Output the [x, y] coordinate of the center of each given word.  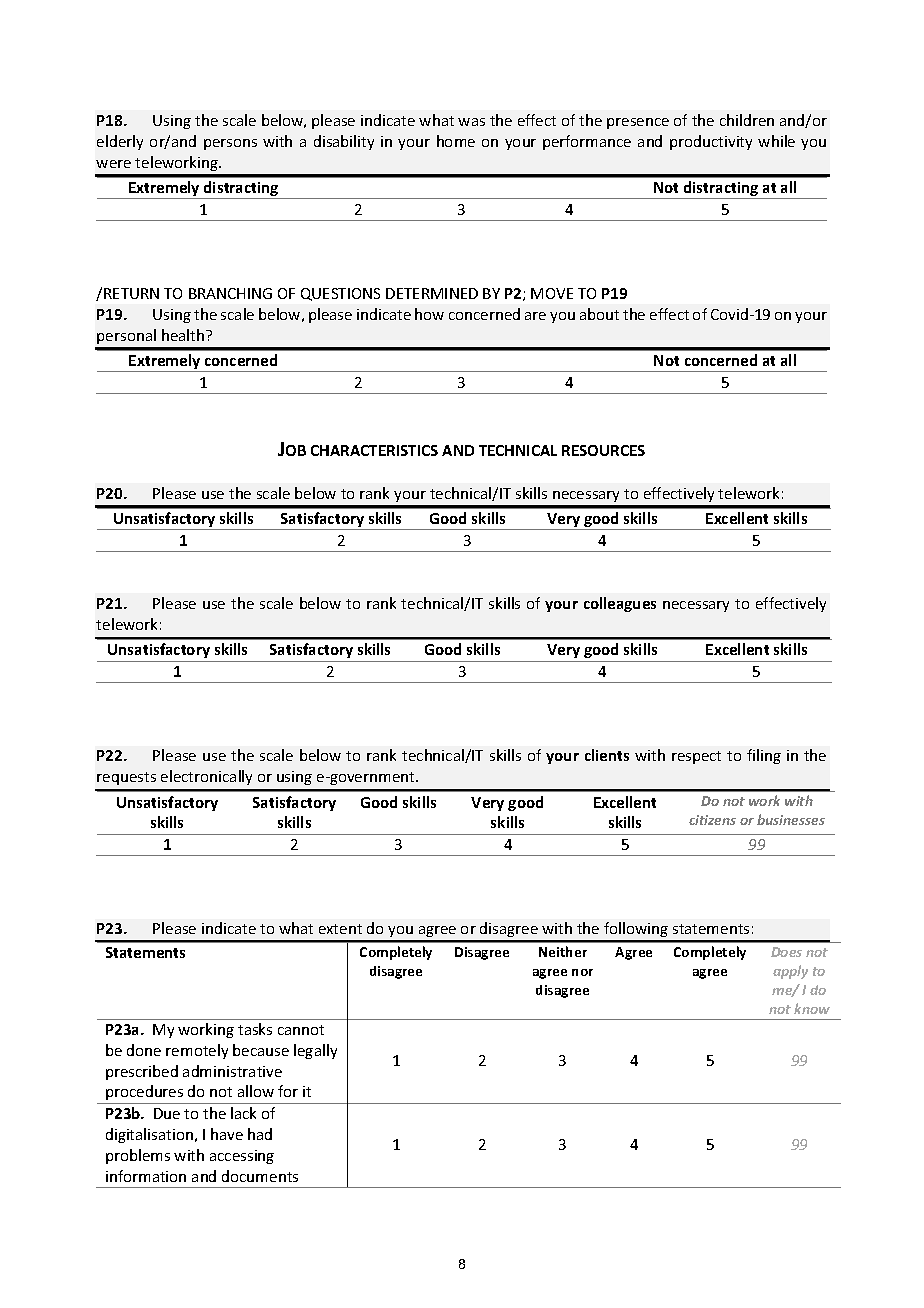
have [227, 1134]
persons [230, 144]
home [456, 141]
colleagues [620, 604]
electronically [206, 777]
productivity [711, 142]
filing [764, 756]
